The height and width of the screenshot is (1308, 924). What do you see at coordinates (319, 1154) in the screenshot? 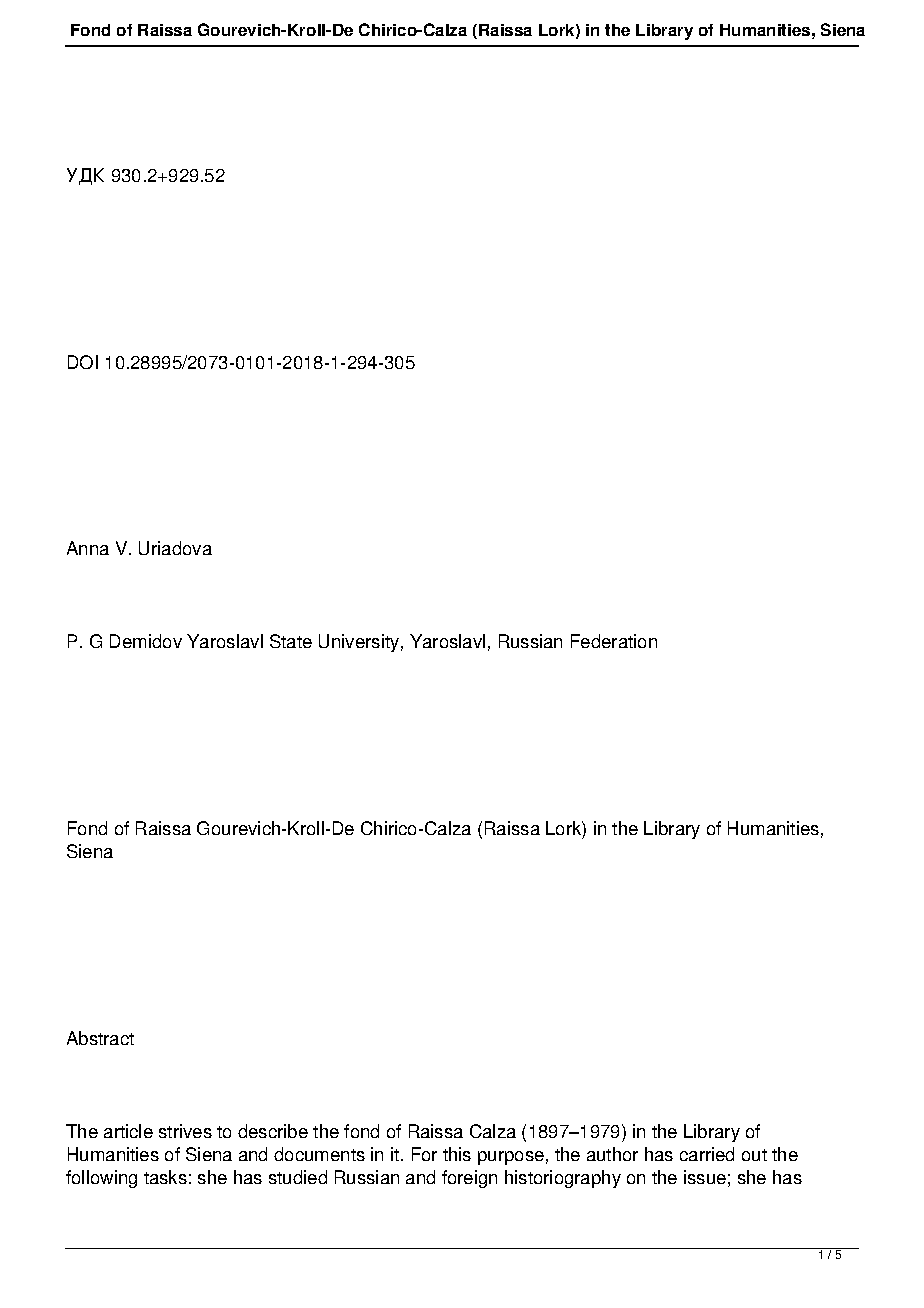
I see `documents` at bounding box center [319, 1154].
